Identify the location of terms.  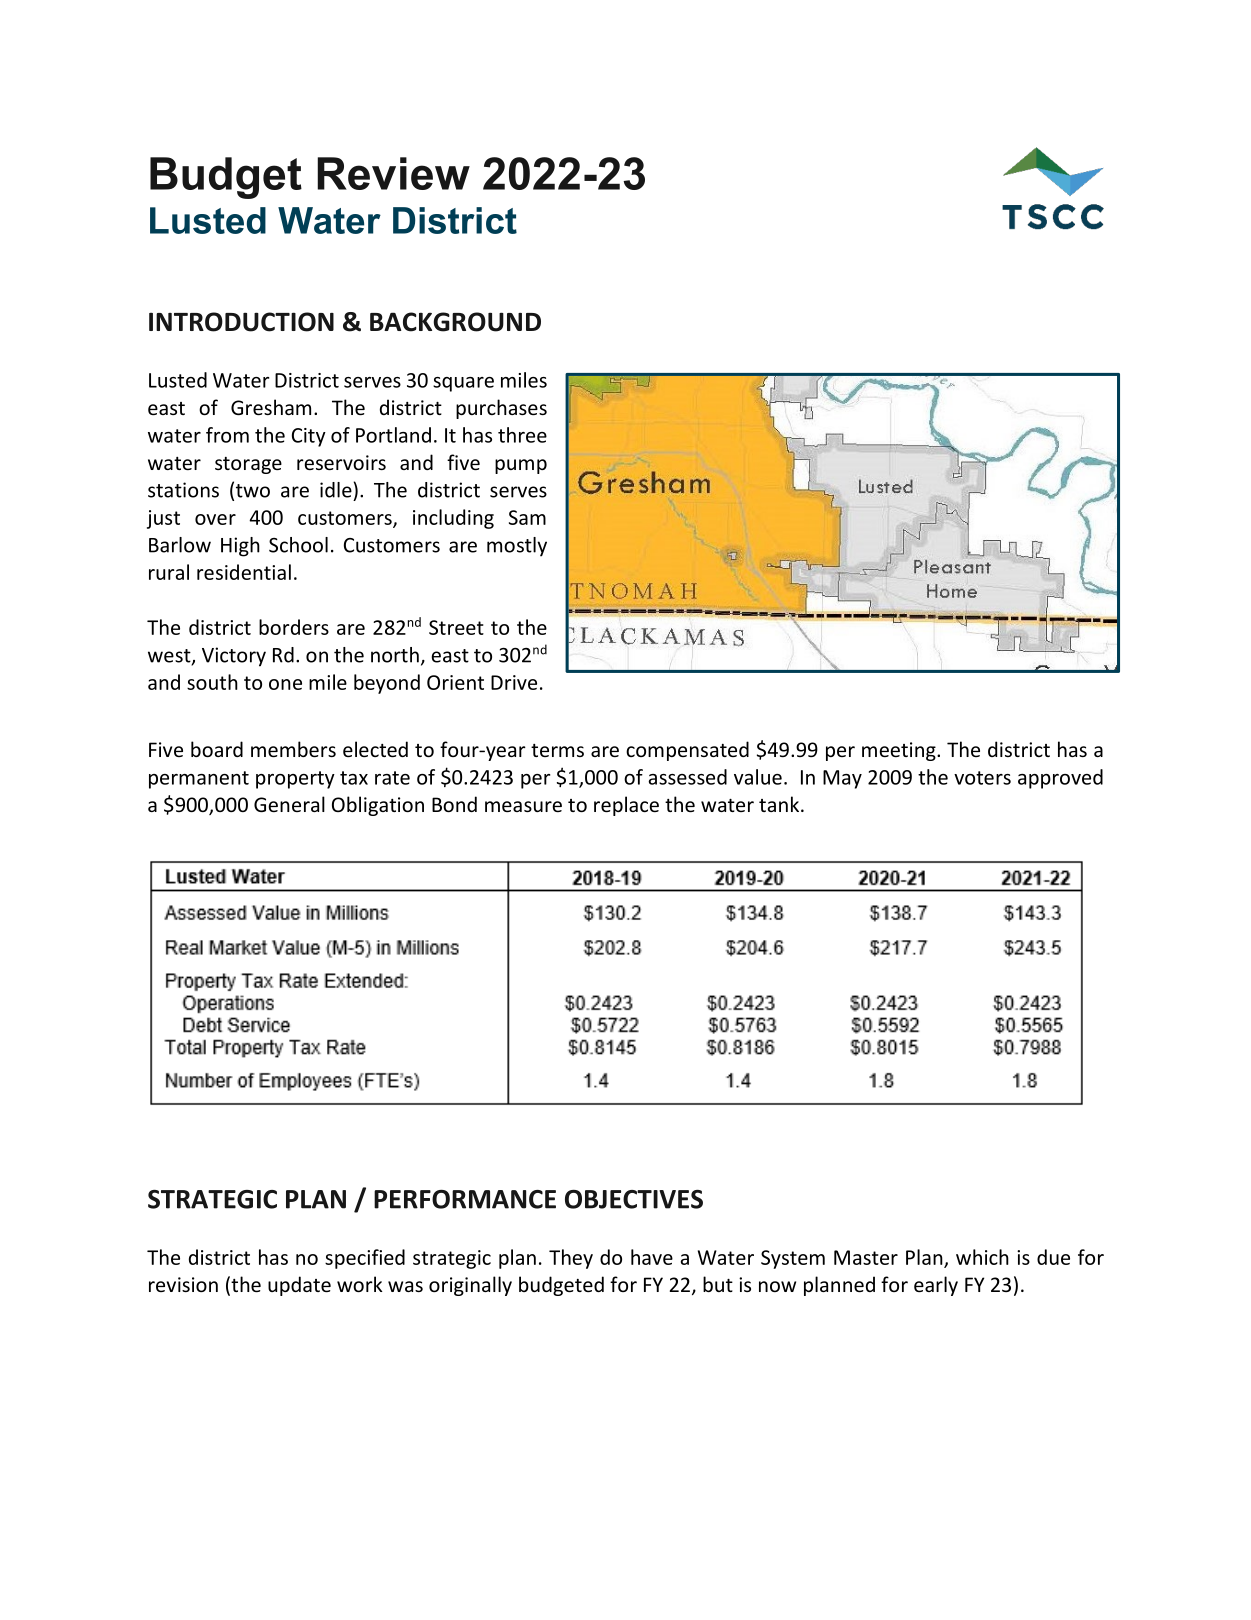
(557, 750).
